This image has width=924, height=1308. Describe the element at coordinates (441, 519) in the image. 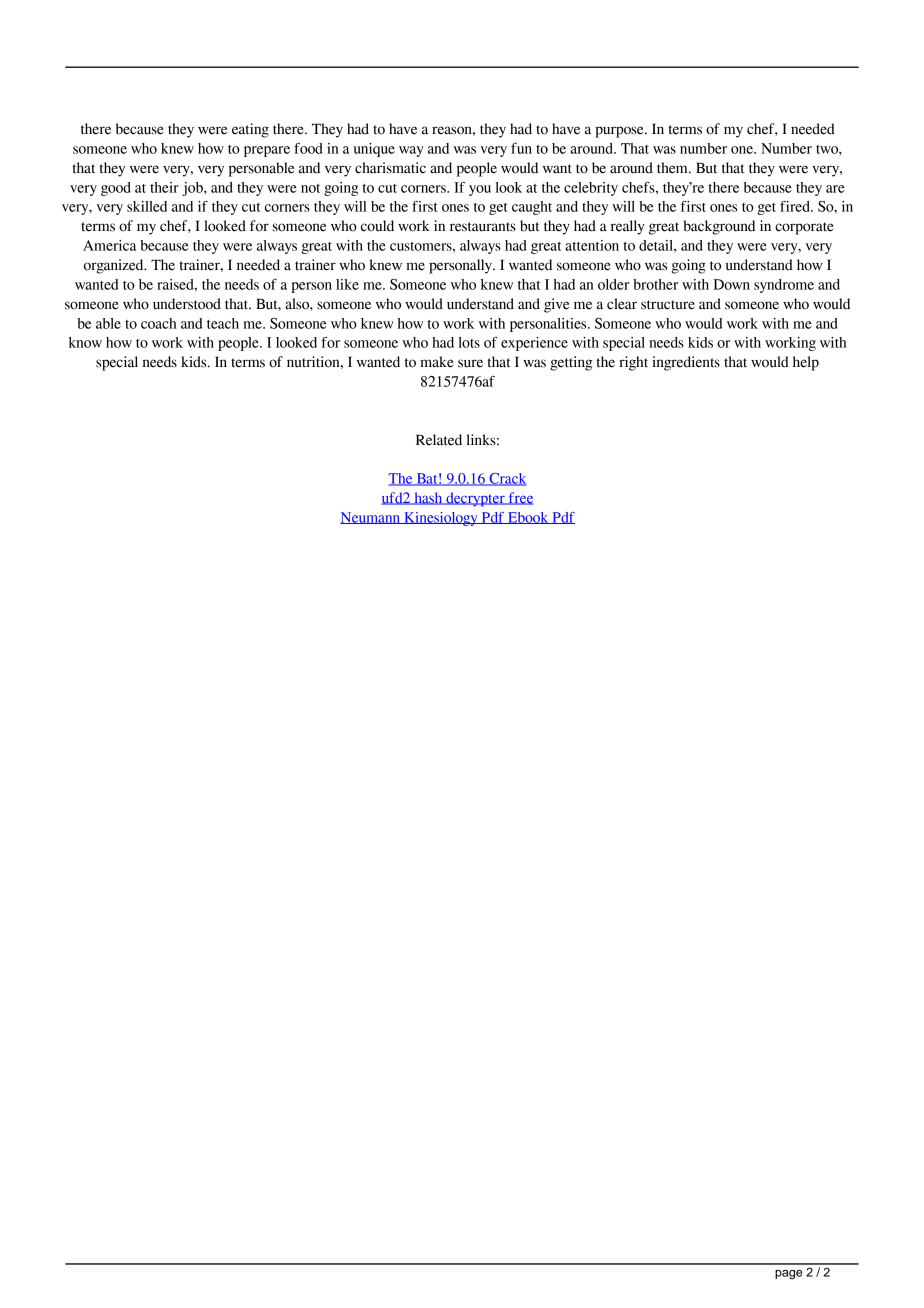

I see `Kinesiology` at that location.
